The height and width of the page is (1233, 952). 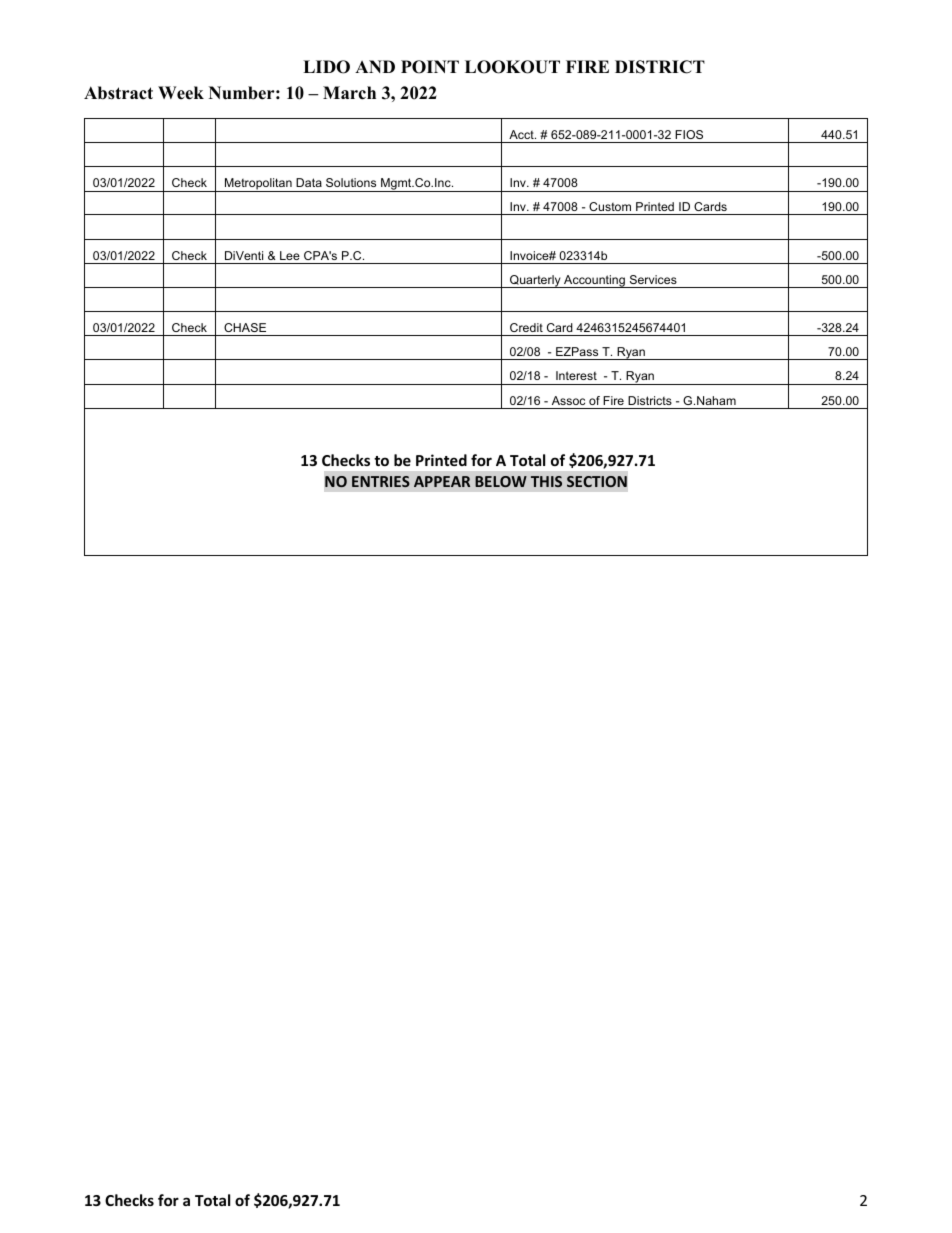 I want to click on Metropolitan, so click(x=258, y=185).
